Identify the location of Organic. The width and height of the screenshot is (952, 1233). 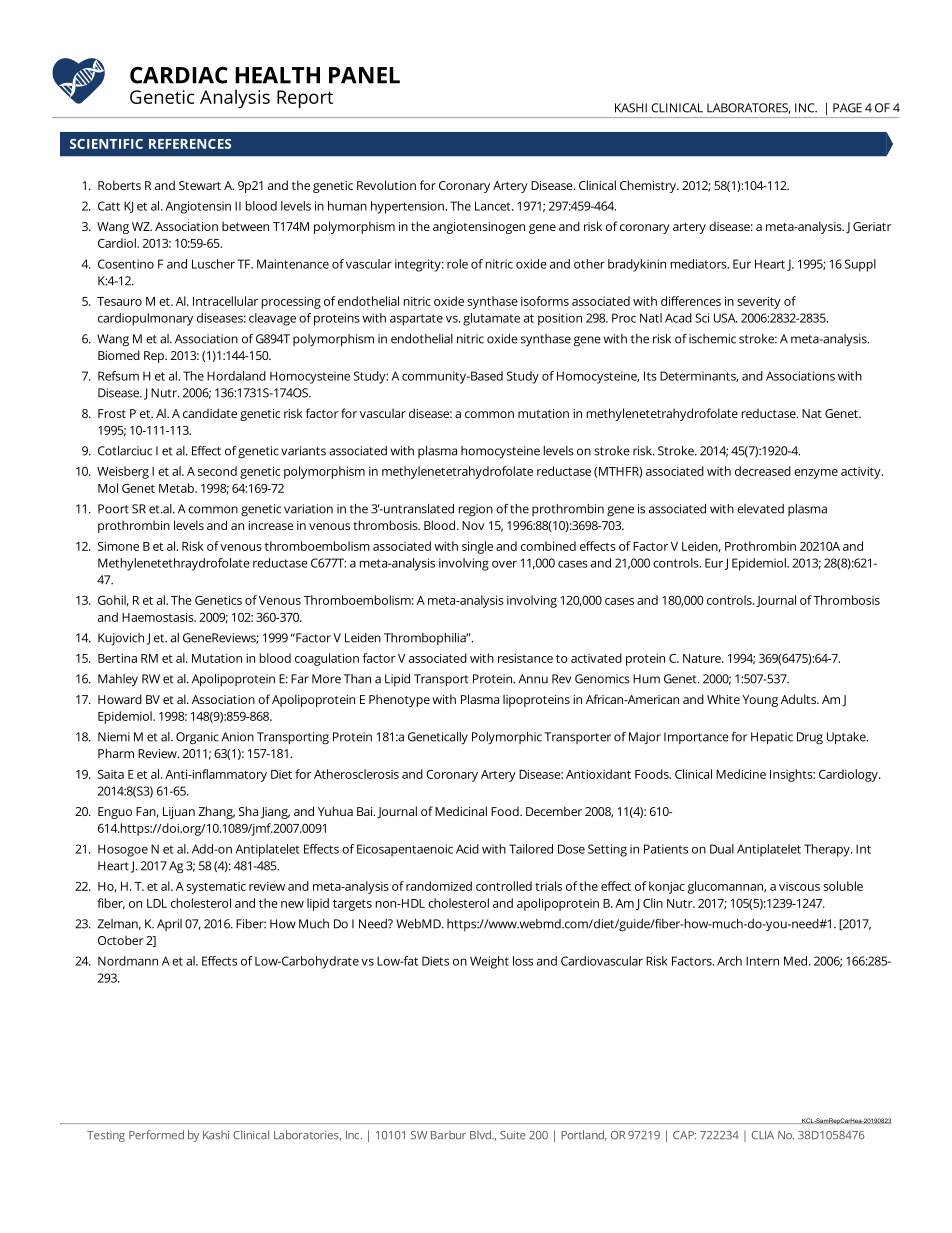
(197, 738).
